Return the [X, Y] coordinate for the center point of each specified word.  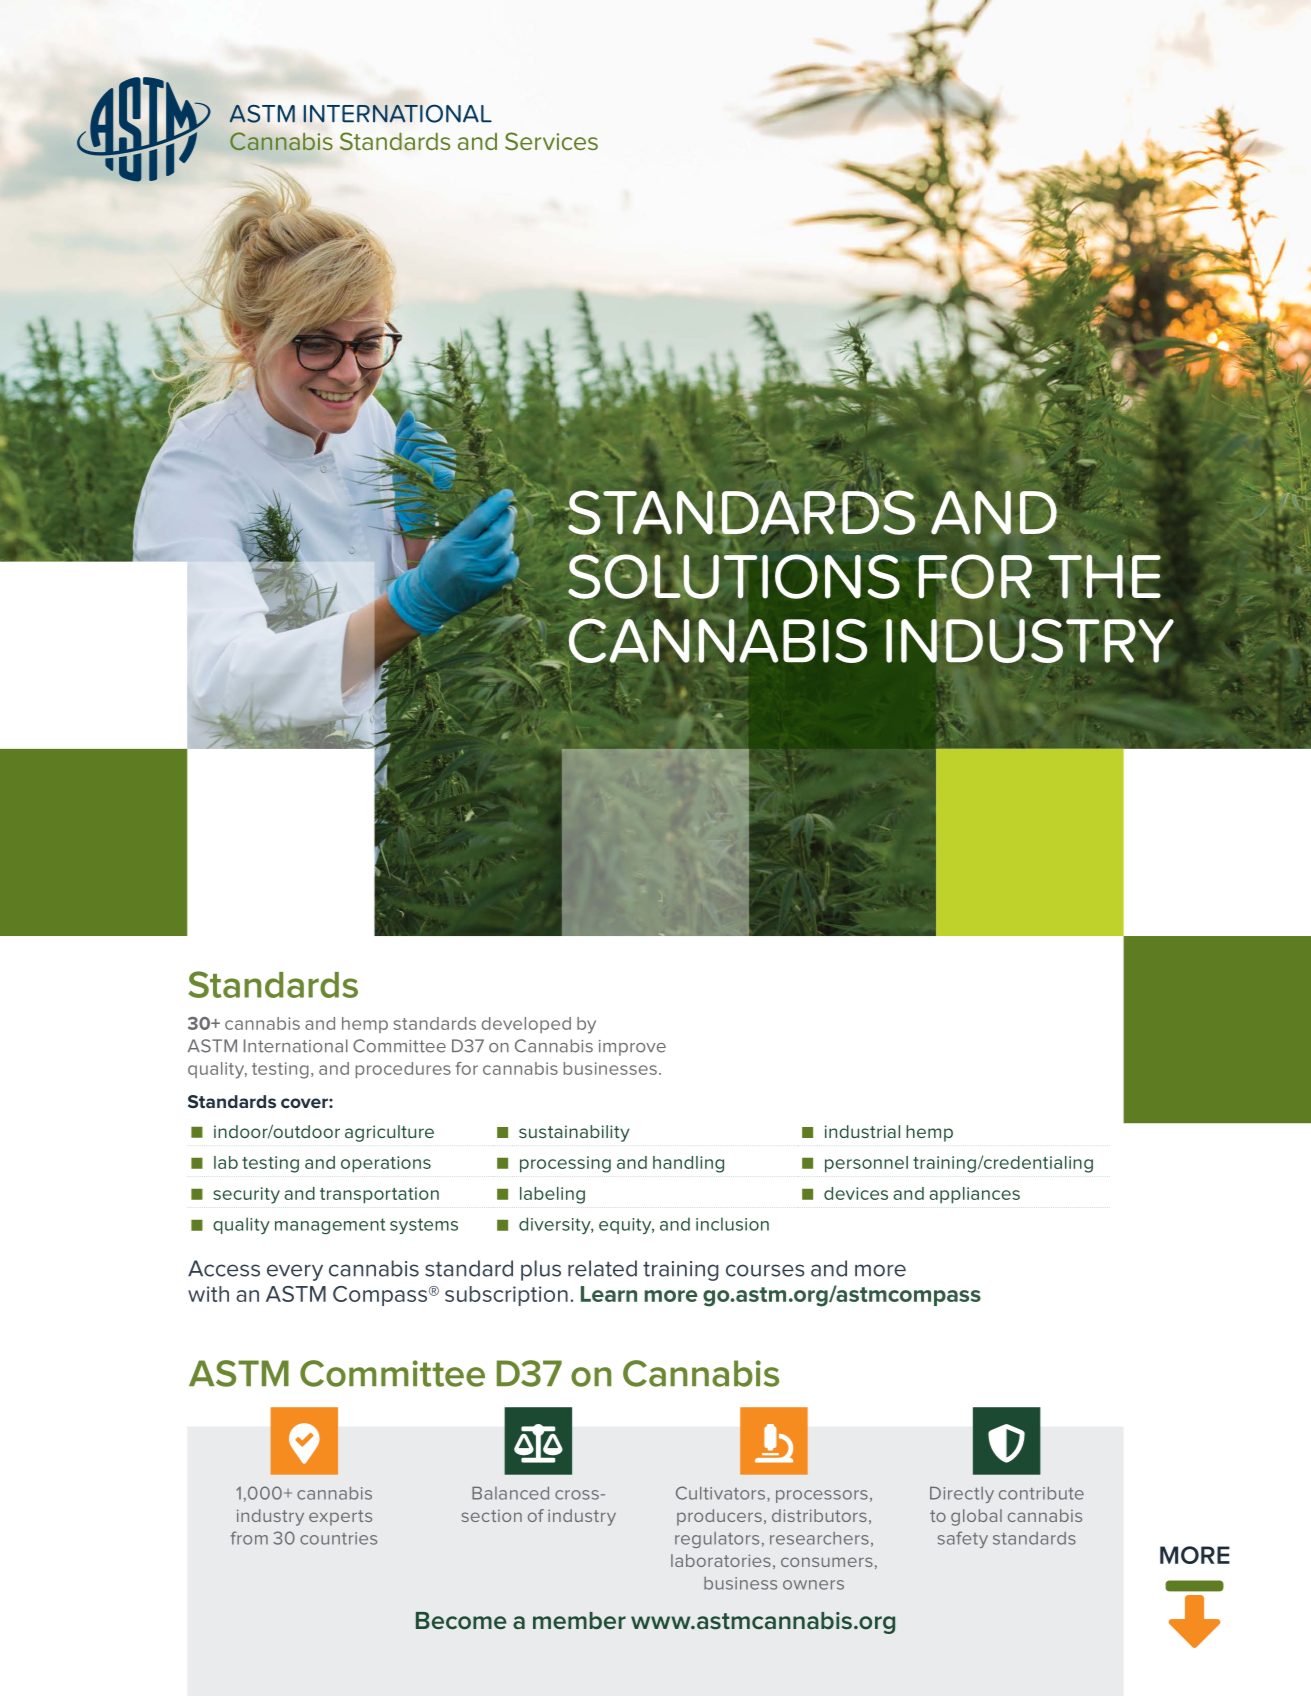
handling [688, 1164]
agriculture [389, 1133]
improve [632, 1048]
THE [1104, 576]
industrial [862, 1131]
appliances [974, 1195]
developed [526, 1025]
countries [338, 1538]
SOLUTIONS [734, 575]
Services [551, 141]
